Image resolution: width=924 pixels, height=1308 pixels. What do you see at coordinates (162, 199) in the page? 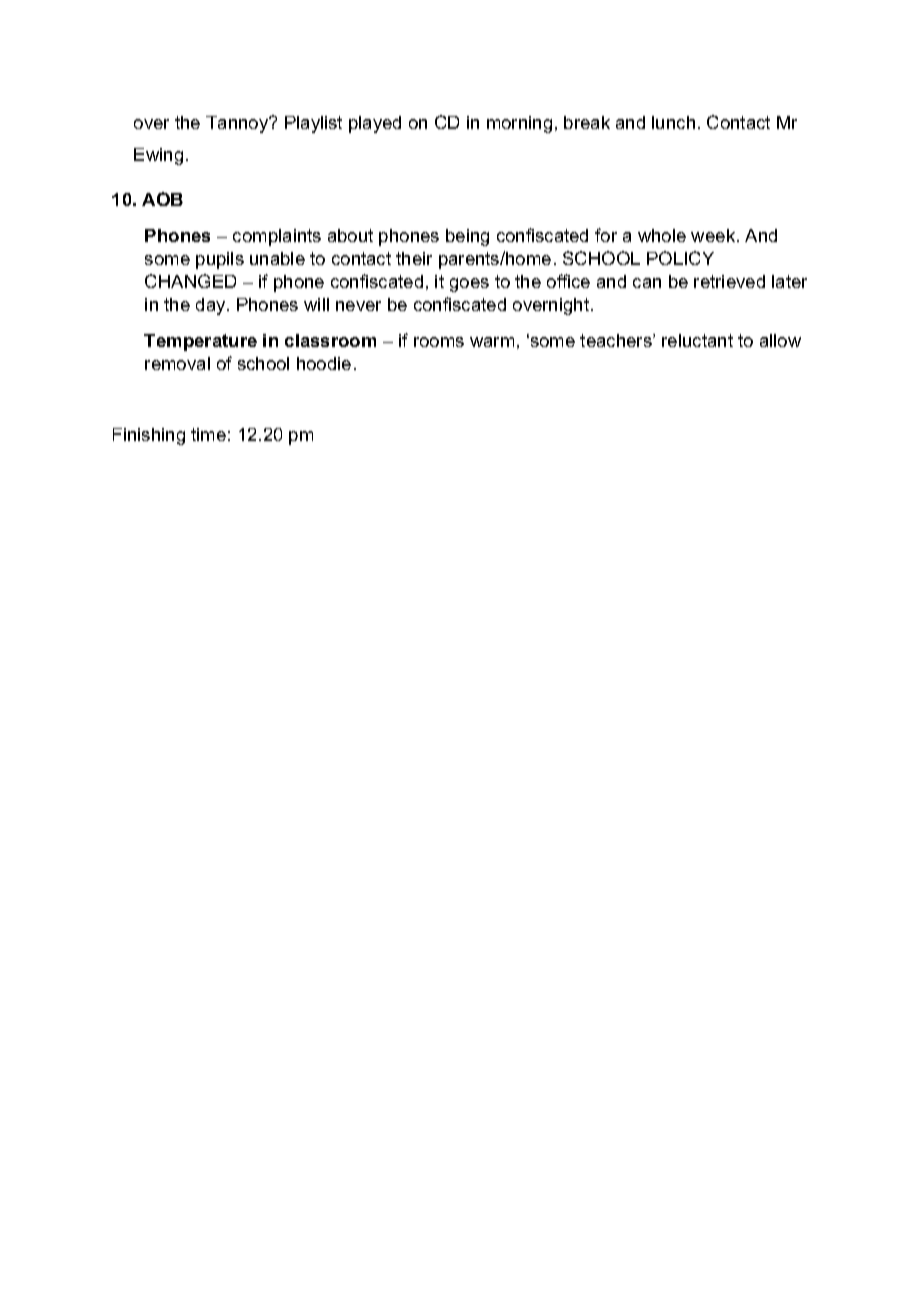
I see `AOB` at bounding box center [162, 199].
